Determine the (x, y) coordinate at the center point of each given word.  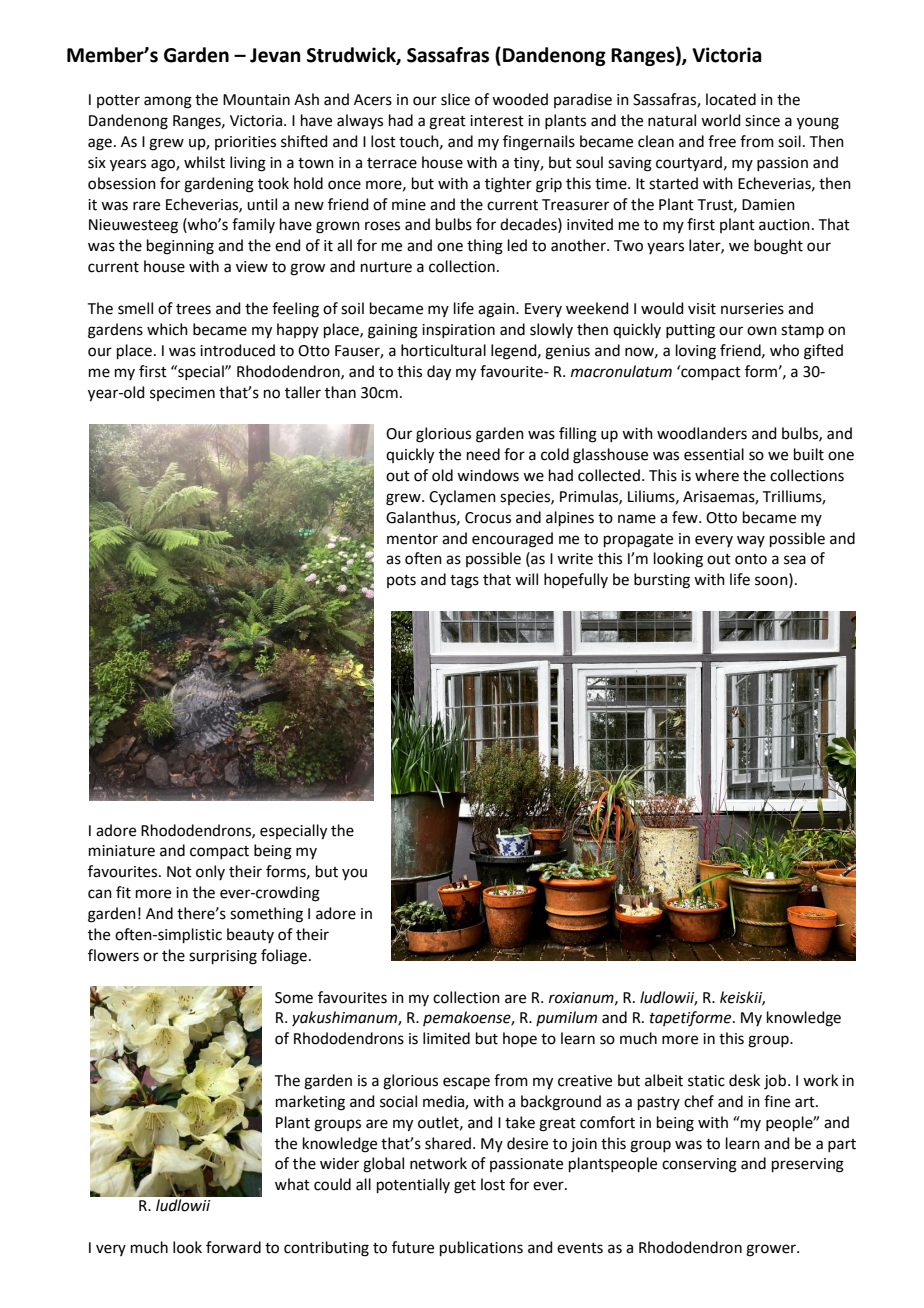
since (762, 121)
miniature (122, 851)
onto (751, 559)
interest (497, 121)
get (465, 1187)
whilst (204, 162)
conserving (699, 1165)
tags (464, 582)
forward (233, 1247)
